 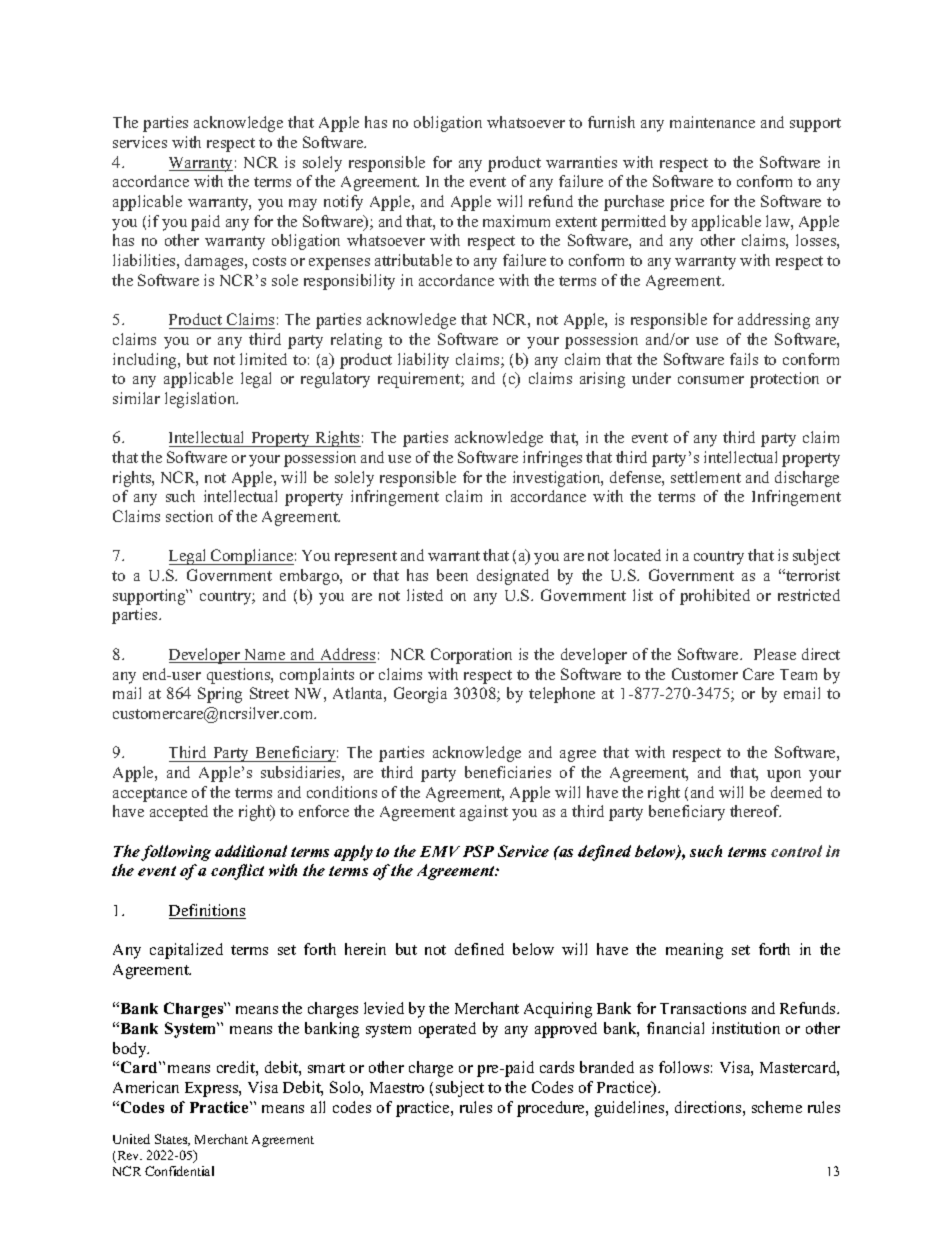 I want to click on Name, so click(x=265, y=656).
